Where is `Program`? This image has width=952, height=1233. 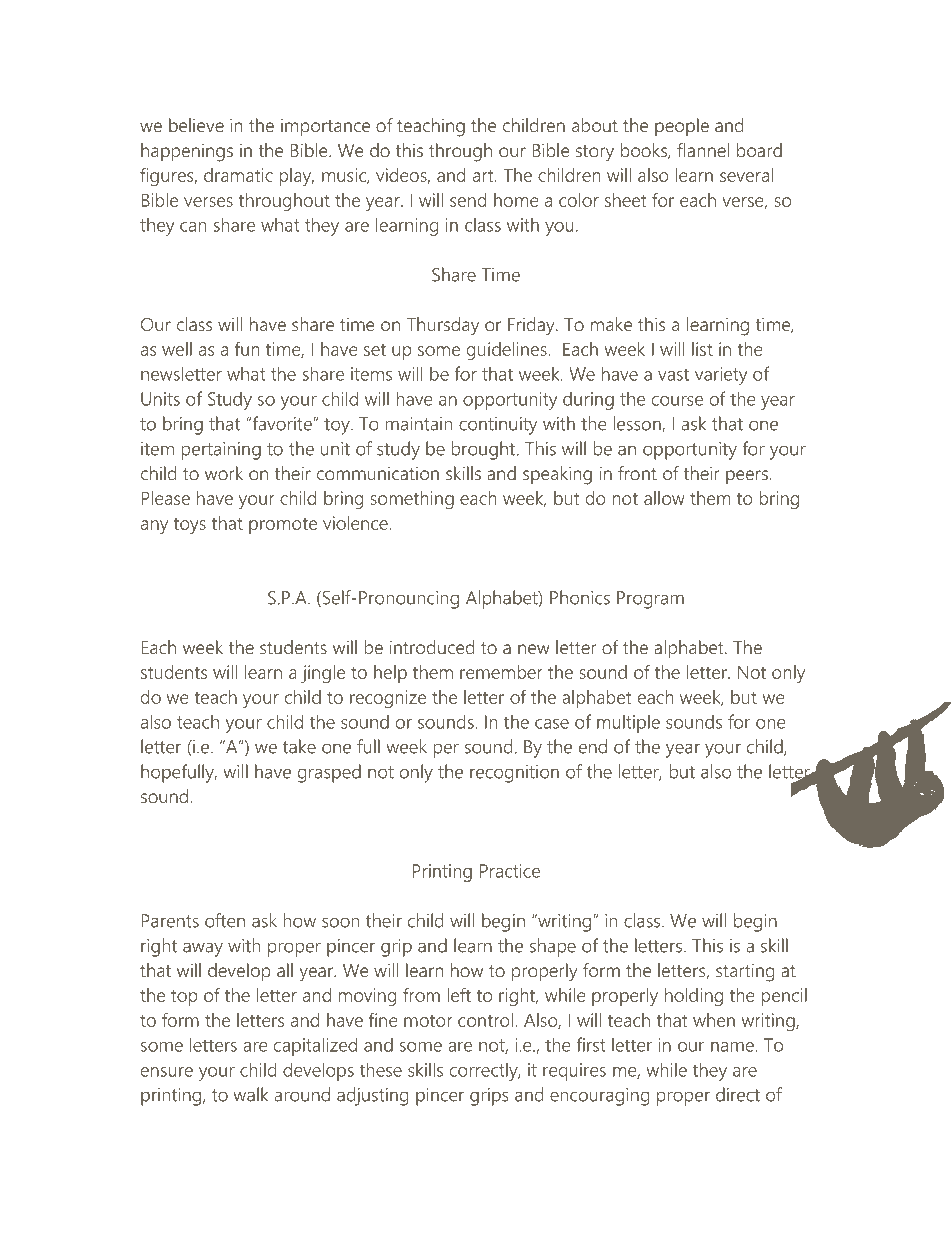 Program is located at coordinates (650, 600).
